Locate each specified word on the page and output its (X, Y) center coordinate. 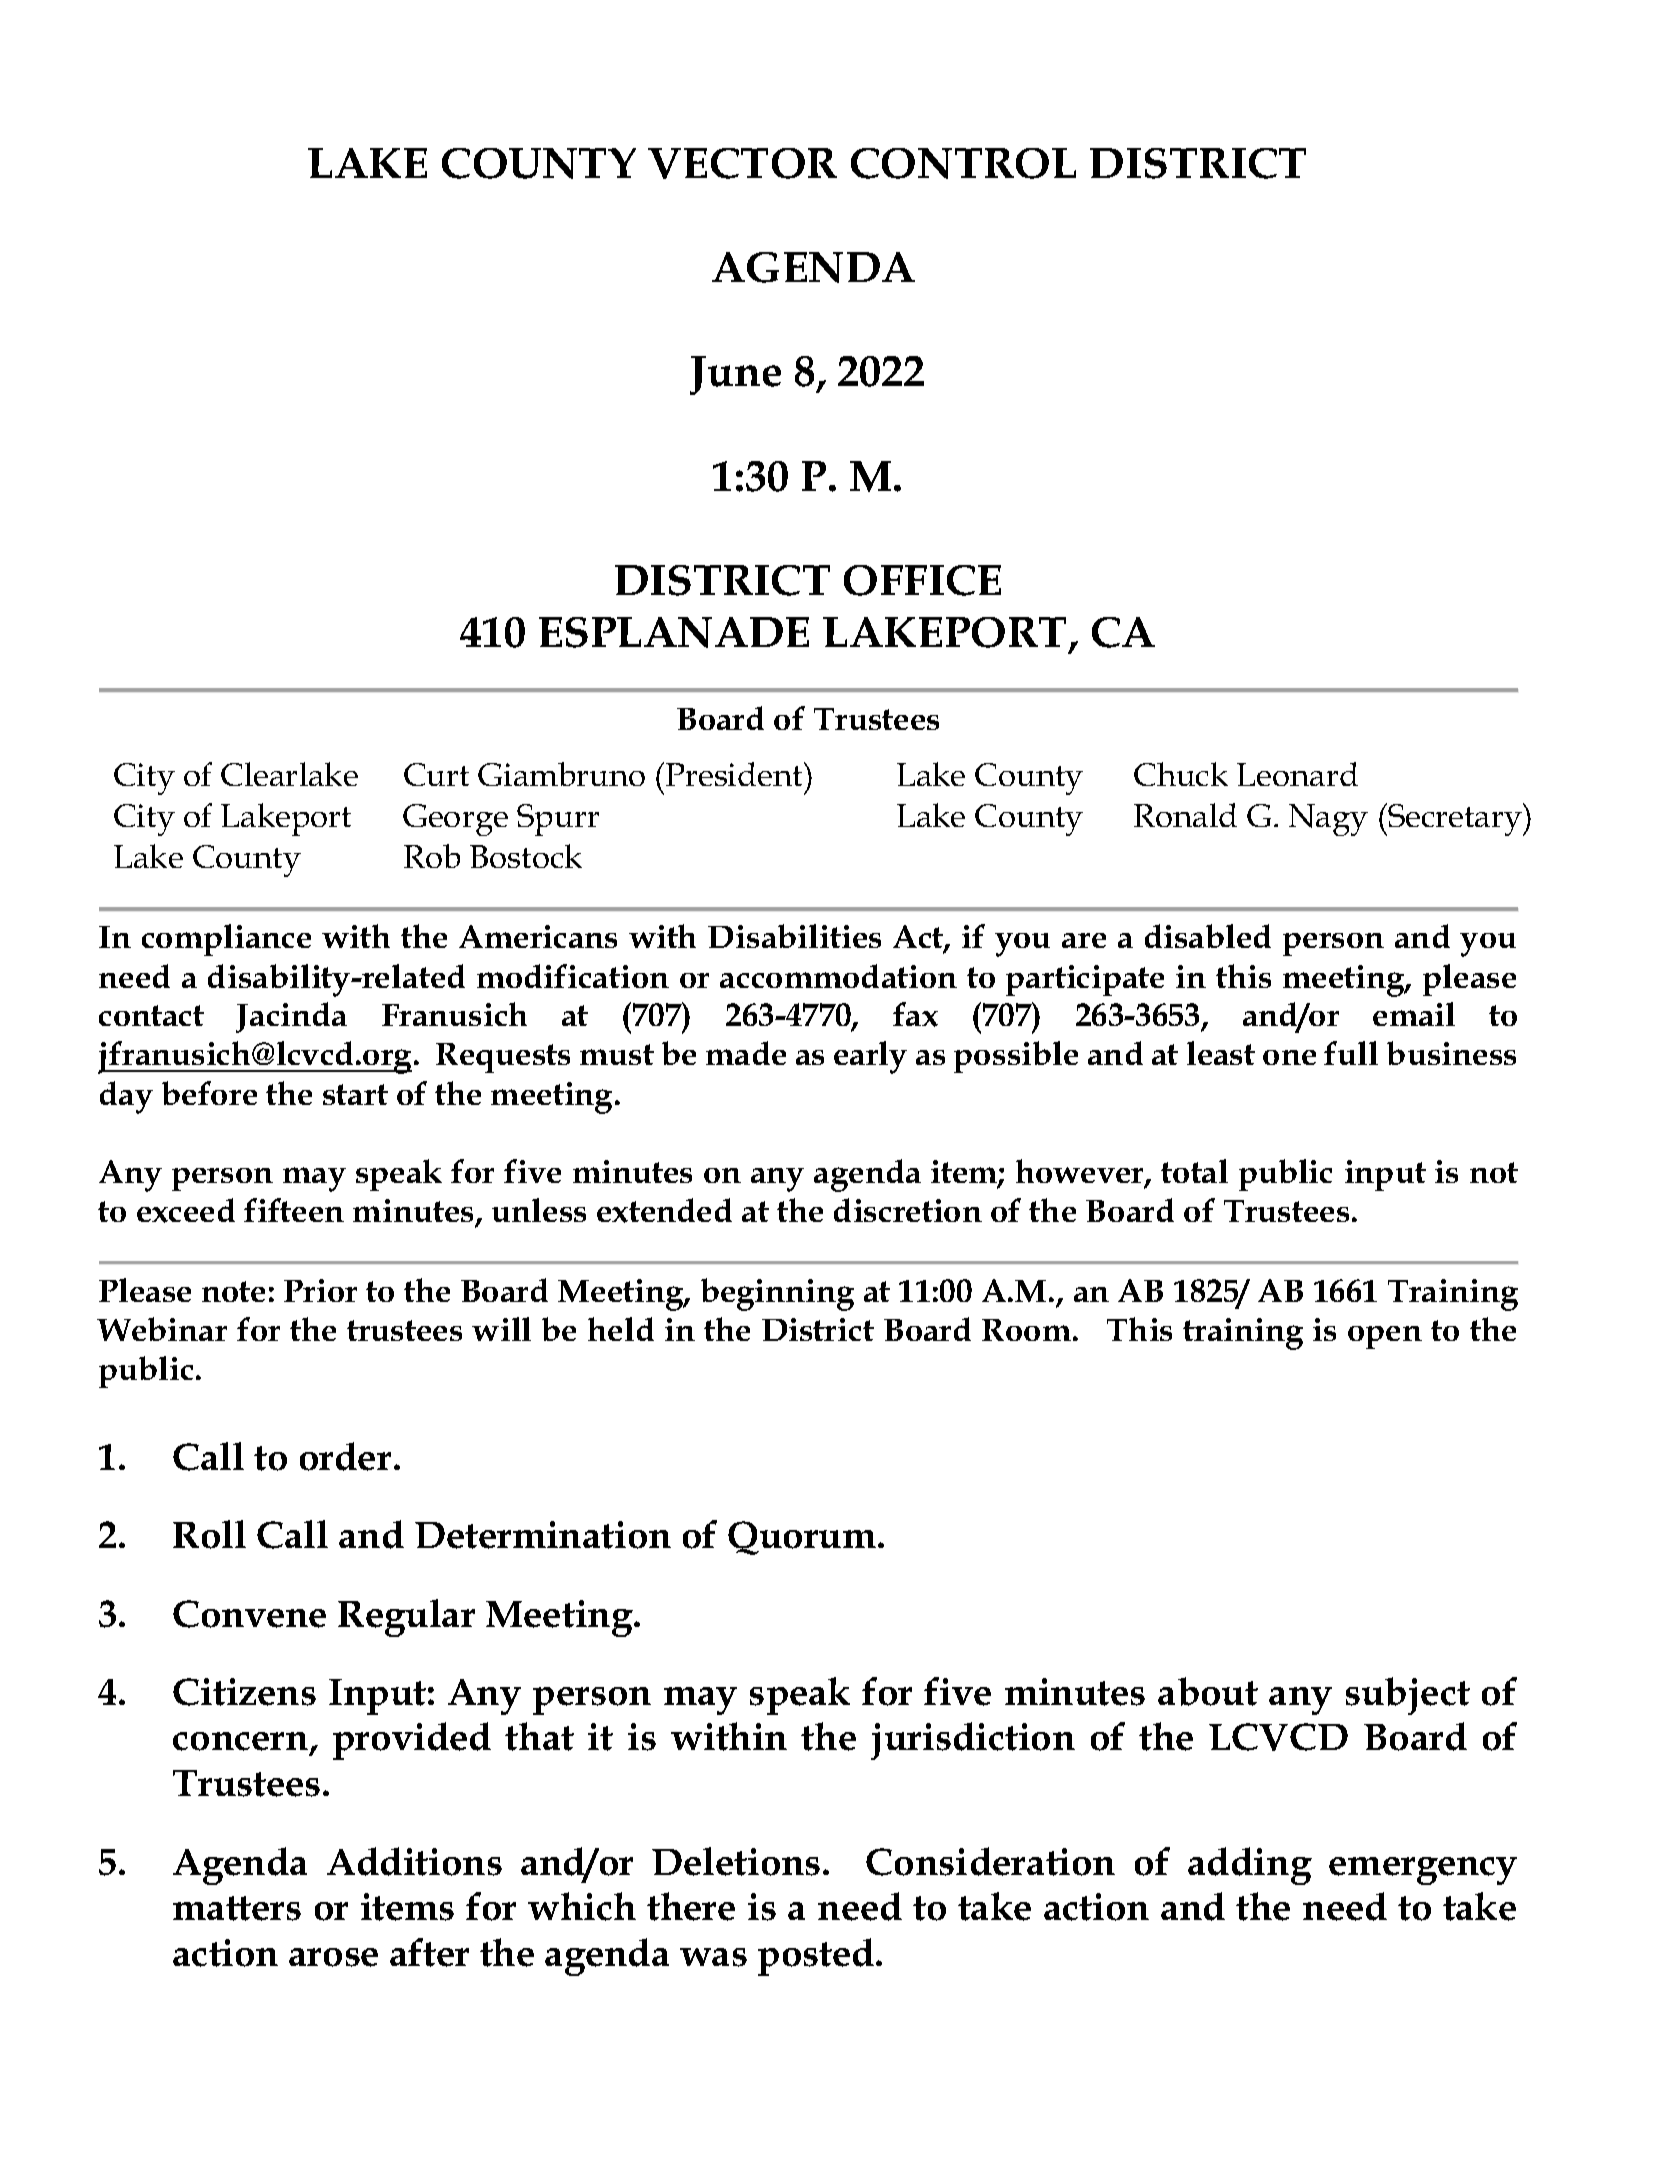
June (735, 375)
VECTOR (742, 163)
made (746, 1053)
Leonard (1297, 774)
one (1289, 1057)
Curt (436, 774)
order (345, 1456)
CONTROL (963, 163)
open (1385, 1337)
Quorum (803, 1538)
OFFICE (922, 580)
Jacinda (291, 1017)
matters (237, 1908)
